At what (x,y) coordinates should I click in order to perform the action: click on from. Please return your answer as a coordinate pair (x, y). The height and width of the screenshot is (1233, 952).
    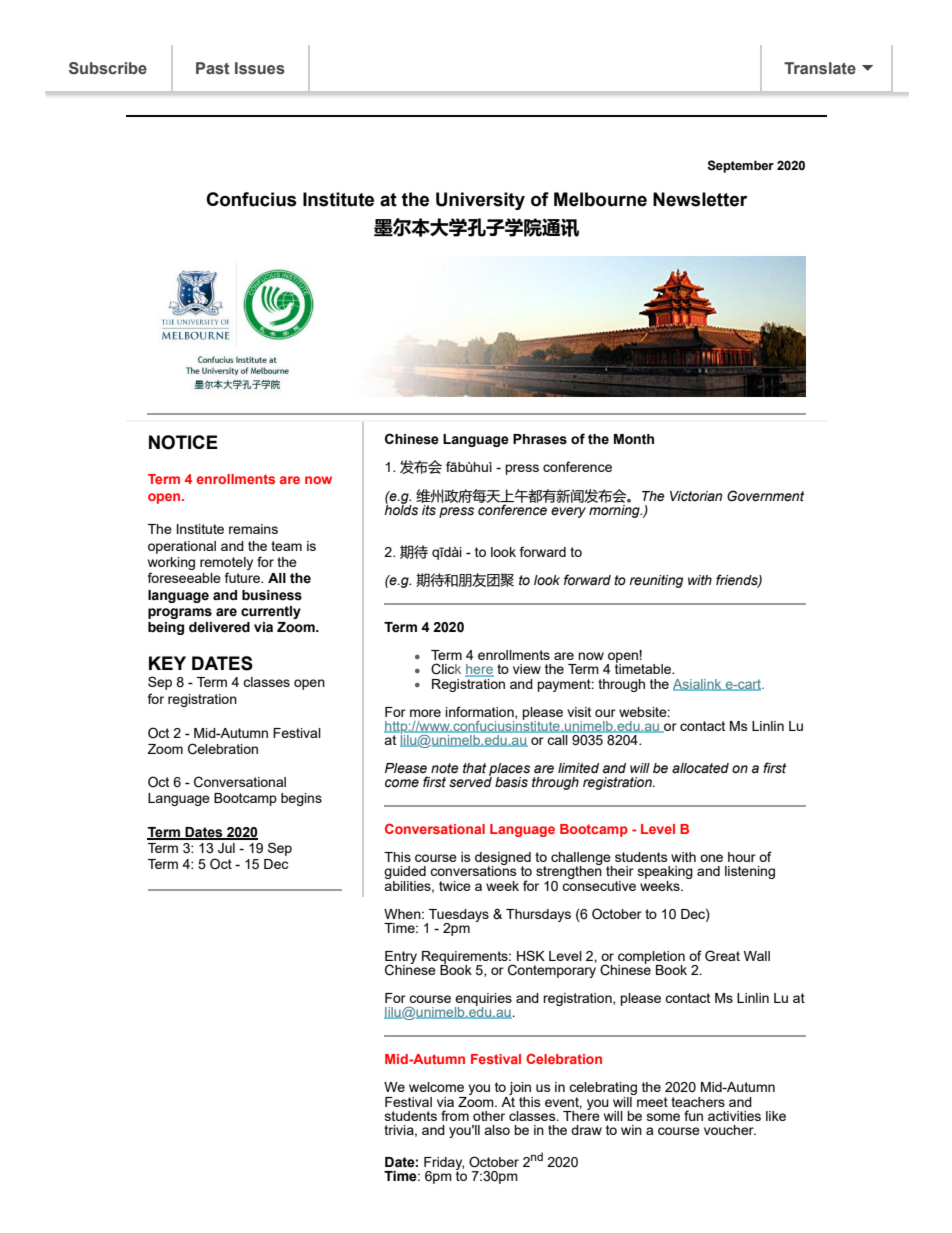
    Looking at the image, I should click on (455, 1115).
